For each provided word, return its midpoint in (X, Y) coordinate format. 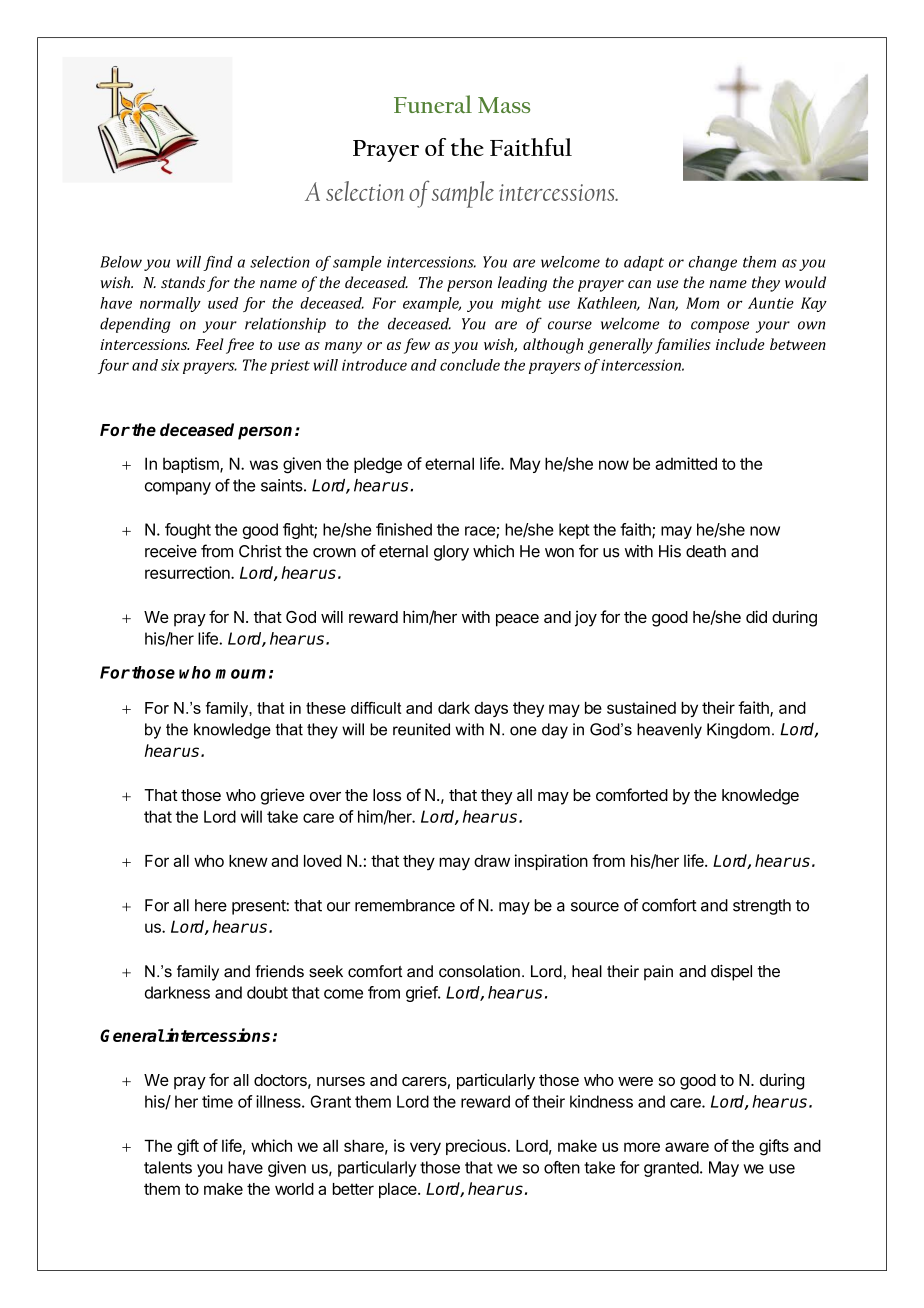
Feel (209, 344)
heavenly (669, 731)
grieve (282, 796)
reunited (421, 729)
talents (168, 1167)
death (706, 551)
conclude (470, 365)
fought (188, 531)
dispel (731, 972)
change (713, 263)
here (211, 905)
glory (451, 553)
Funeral (433, 104)
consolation (479, 971)
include (740, 344)
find (218, 263)
